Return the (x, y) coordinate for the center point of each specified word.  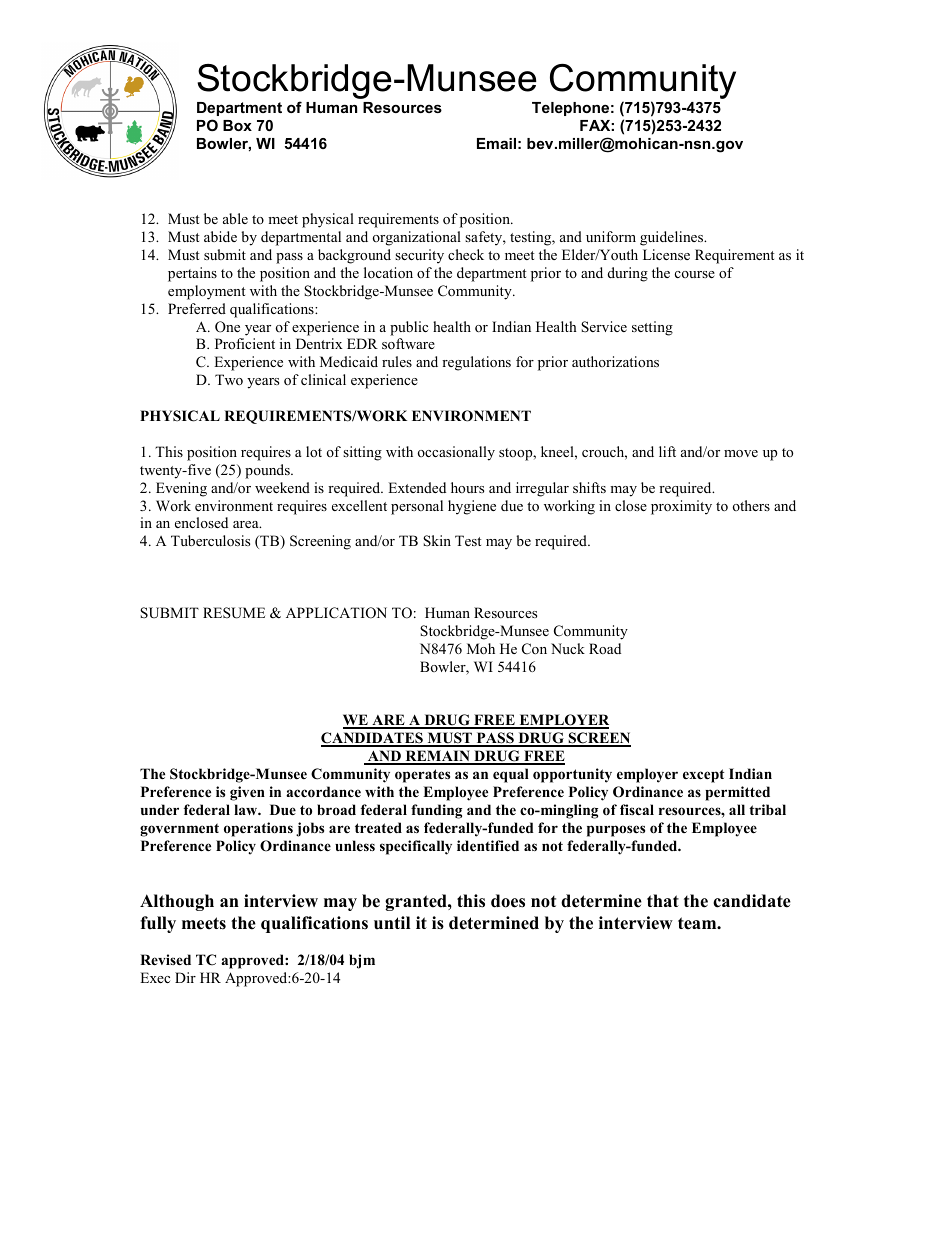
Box (237, 125)
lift (667, 451)
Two (229, 379)
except (703, 776)
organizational (417, 238)
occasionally (456, 453)
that (663, 900)
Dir (185, 977)
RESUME (234, 613)
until (392, 922)
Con (534, 649)
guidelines (673, 238)
